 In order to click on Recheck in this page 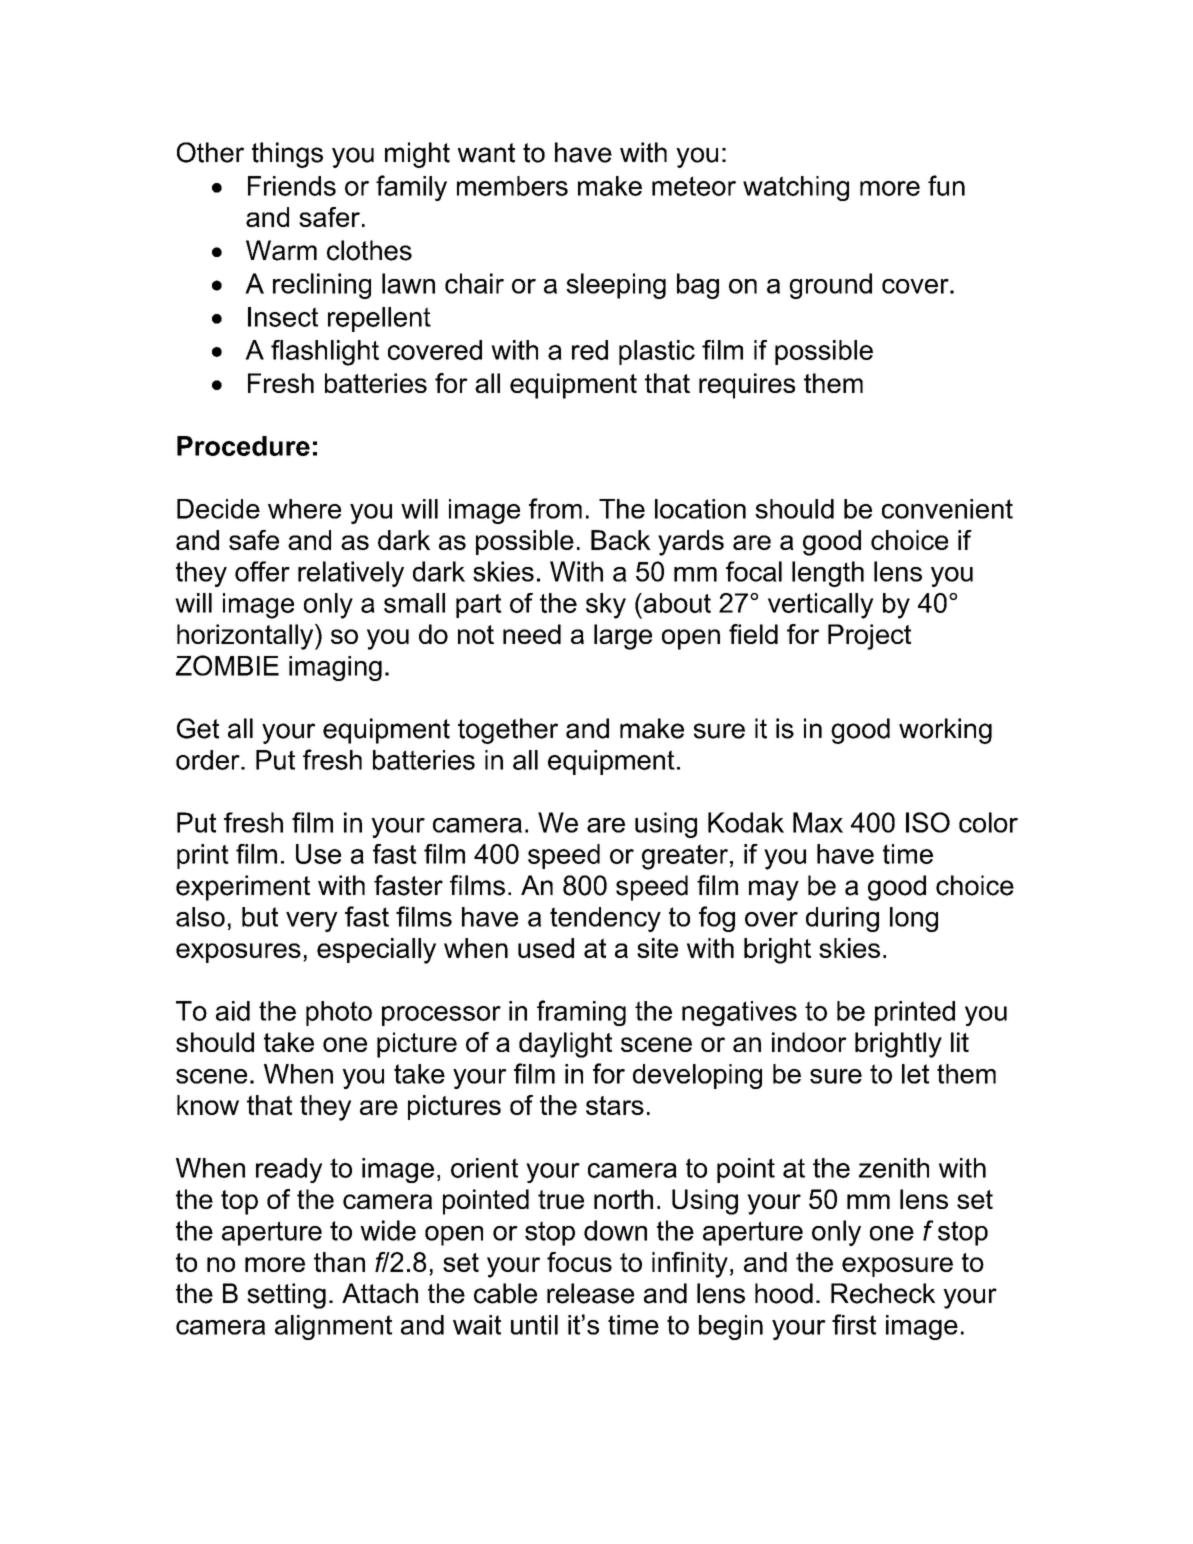, I will do `click(883, 1293)`.
